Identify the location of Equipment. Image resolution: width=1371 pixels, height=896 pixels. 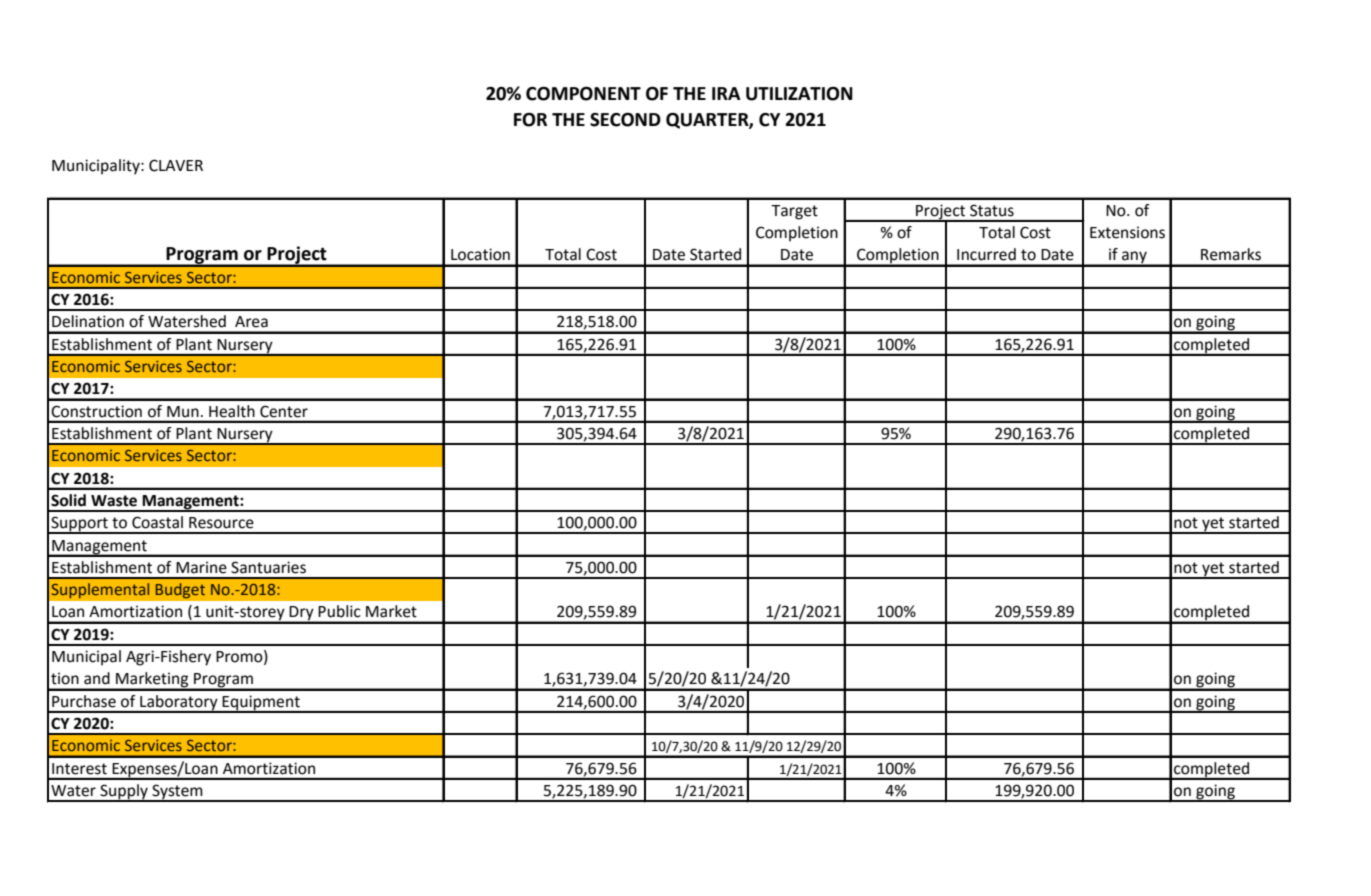
(261, 703).
